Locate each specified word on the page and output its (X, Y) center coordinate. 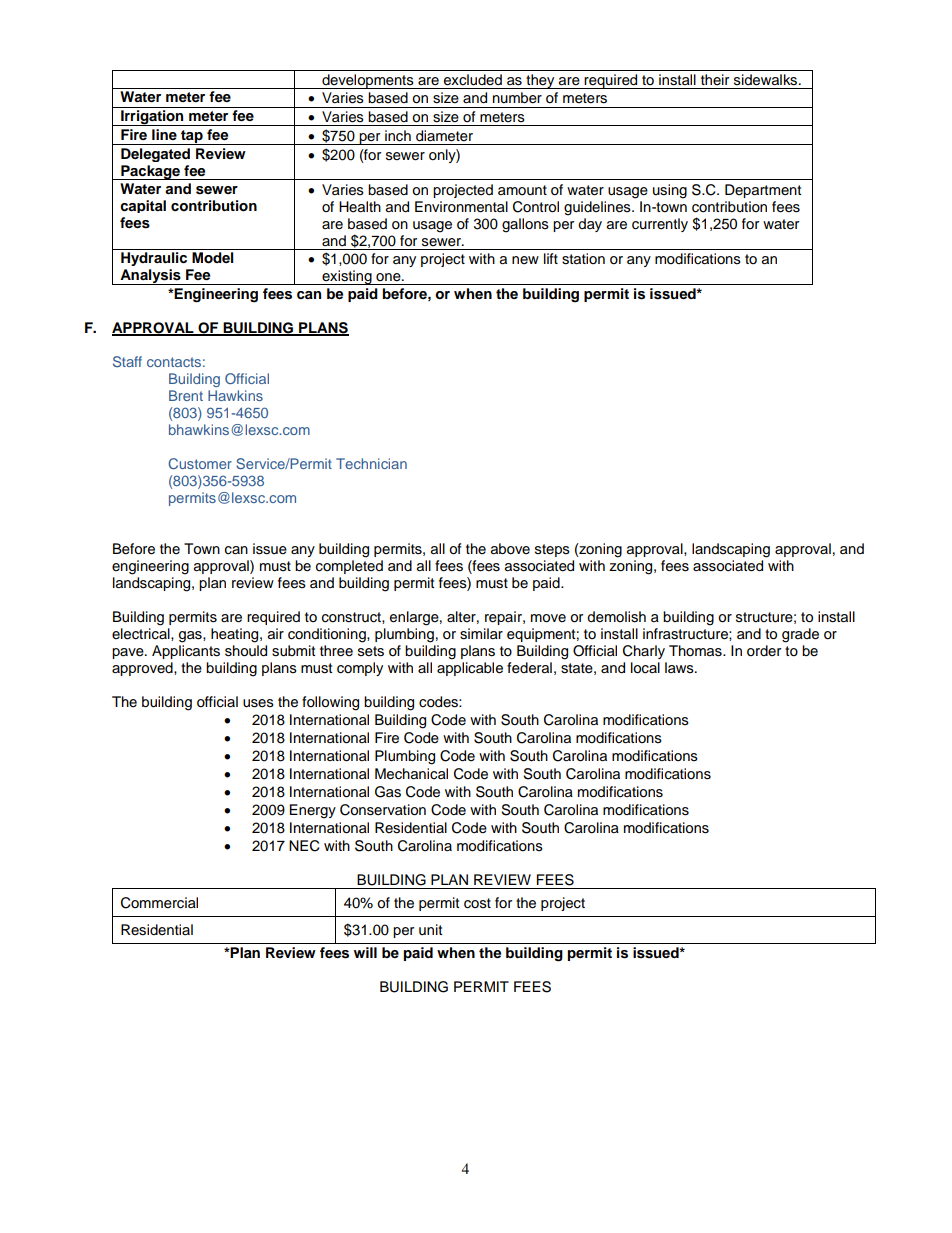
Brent (186, 395)
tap (192, 137)
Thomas (696, 651)
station (583, 259)
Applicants (186, 652)
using (670, 191)
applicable (470, 669)
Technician (371, 463)
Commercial (159, 903)
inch (398, 136)
